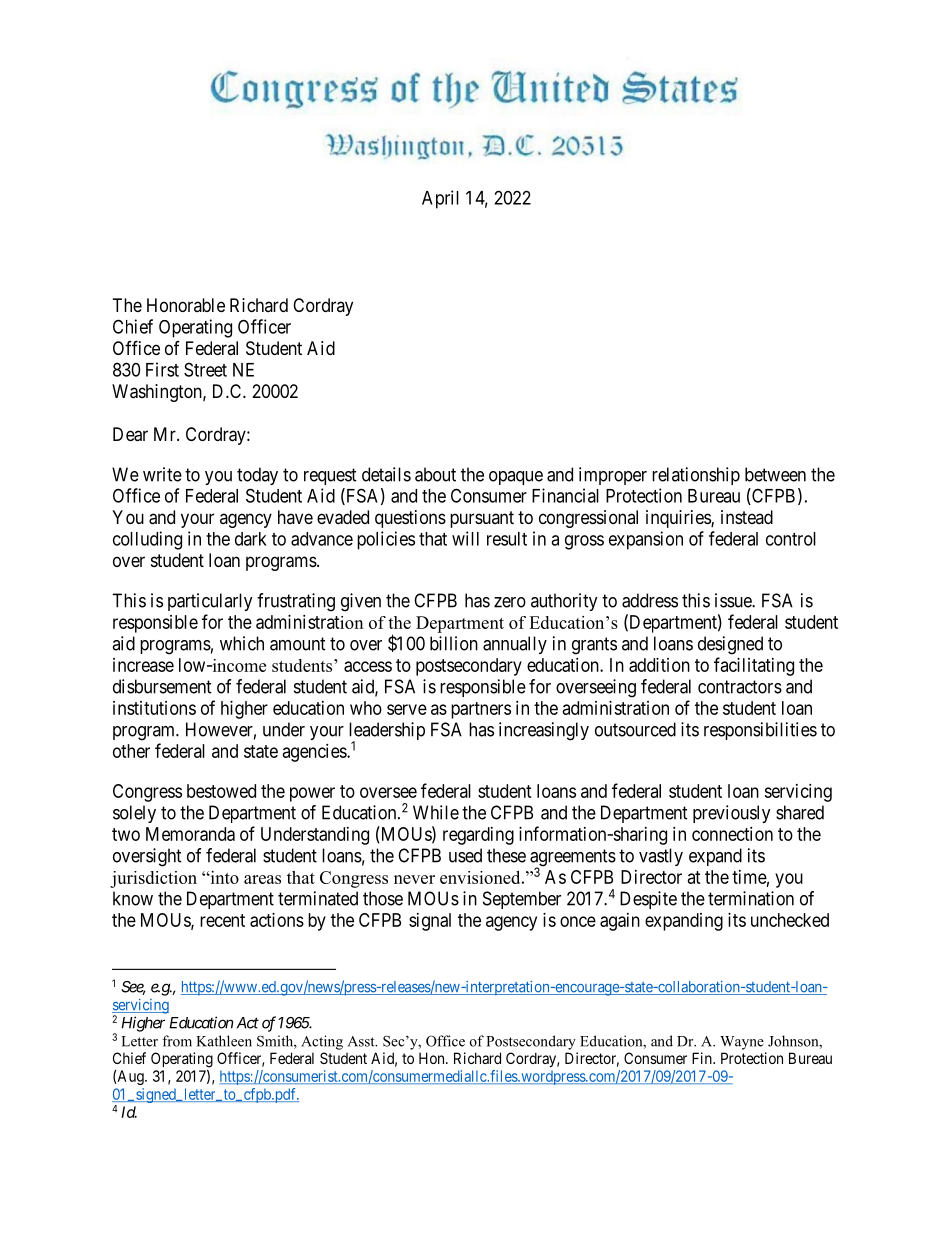  I want to click on Dear, so click(130, 434).
